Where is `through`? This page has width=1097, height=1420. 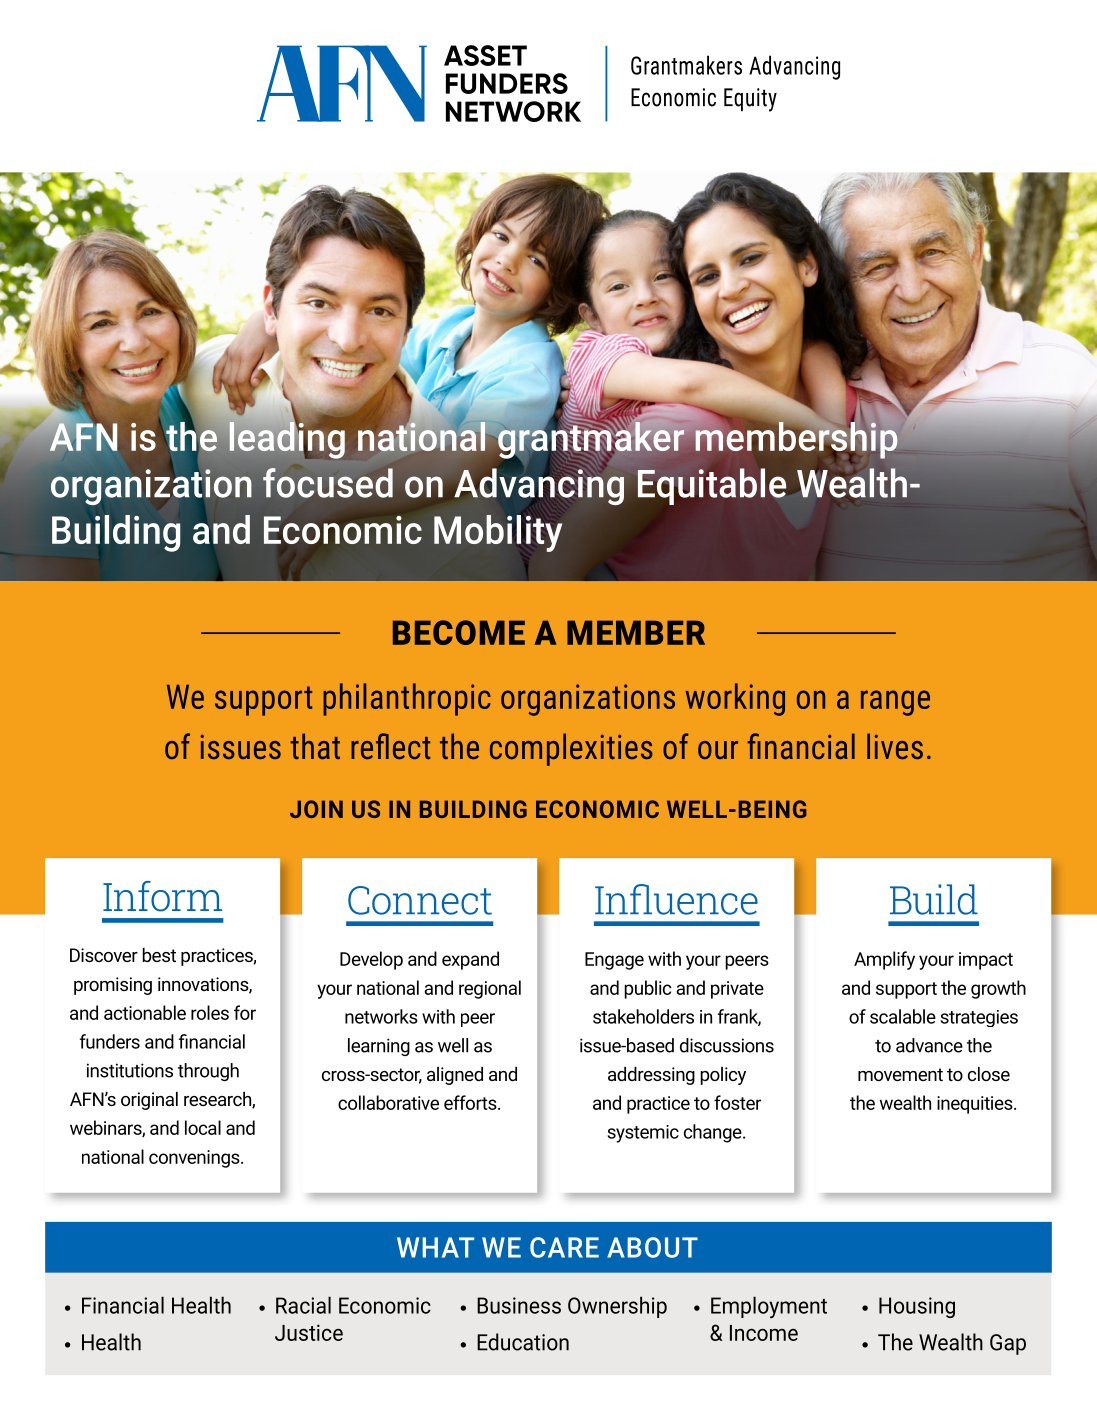
through is located at coordinates (208, 1072).
